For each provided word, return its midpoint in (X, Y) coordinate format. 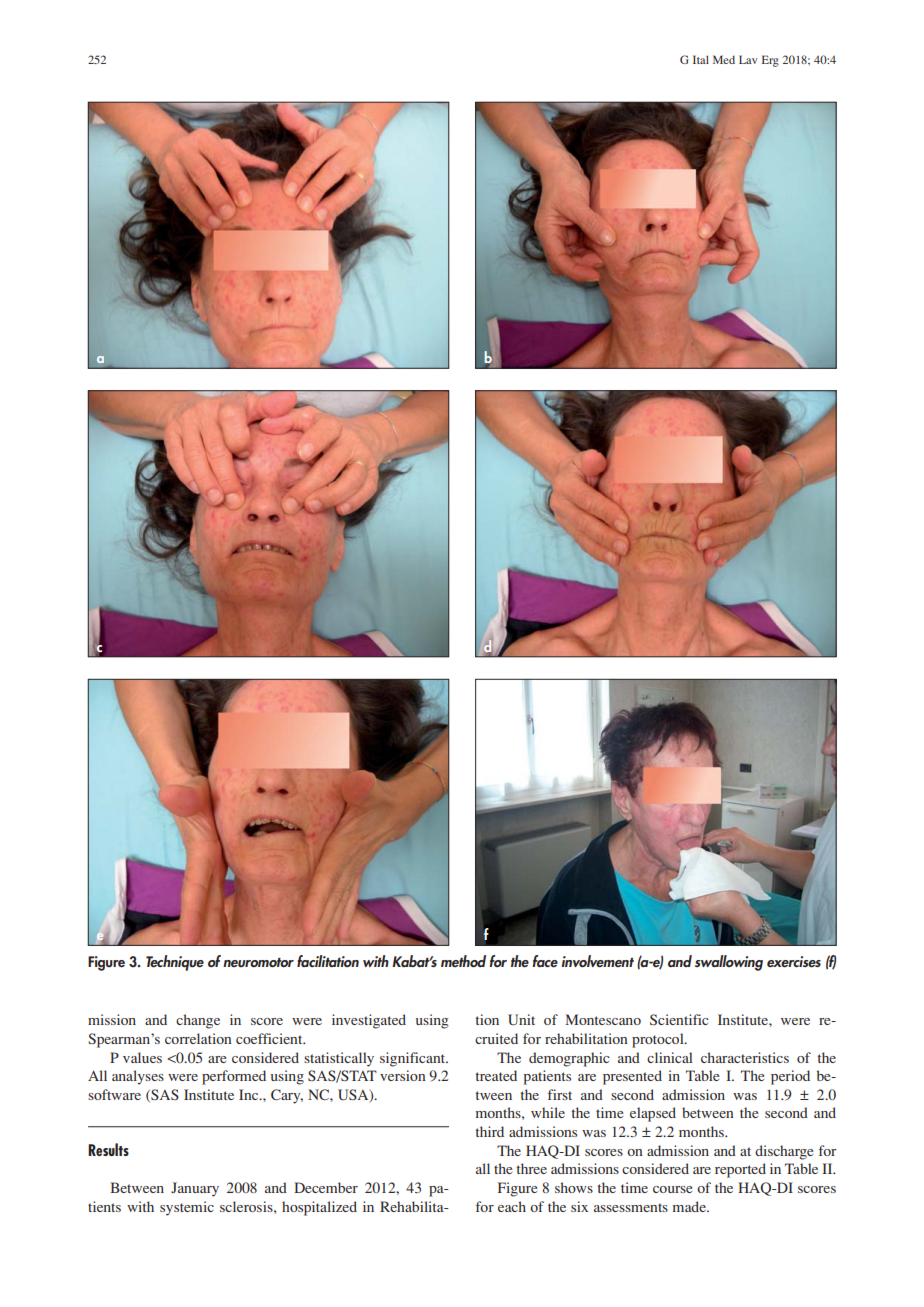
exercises (794, 961)
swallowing (729, 963)
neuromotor (258, 962)
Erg (770, 61)
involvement (597, 961)
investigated (369, 1021)
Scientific (679, 1019)
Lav (748, 59)
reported (740, 1170)
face (545, 961)
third (489, 1131)
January (195, 1189)
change (198, 1021)
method (463, 961)
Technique (175, 963)
